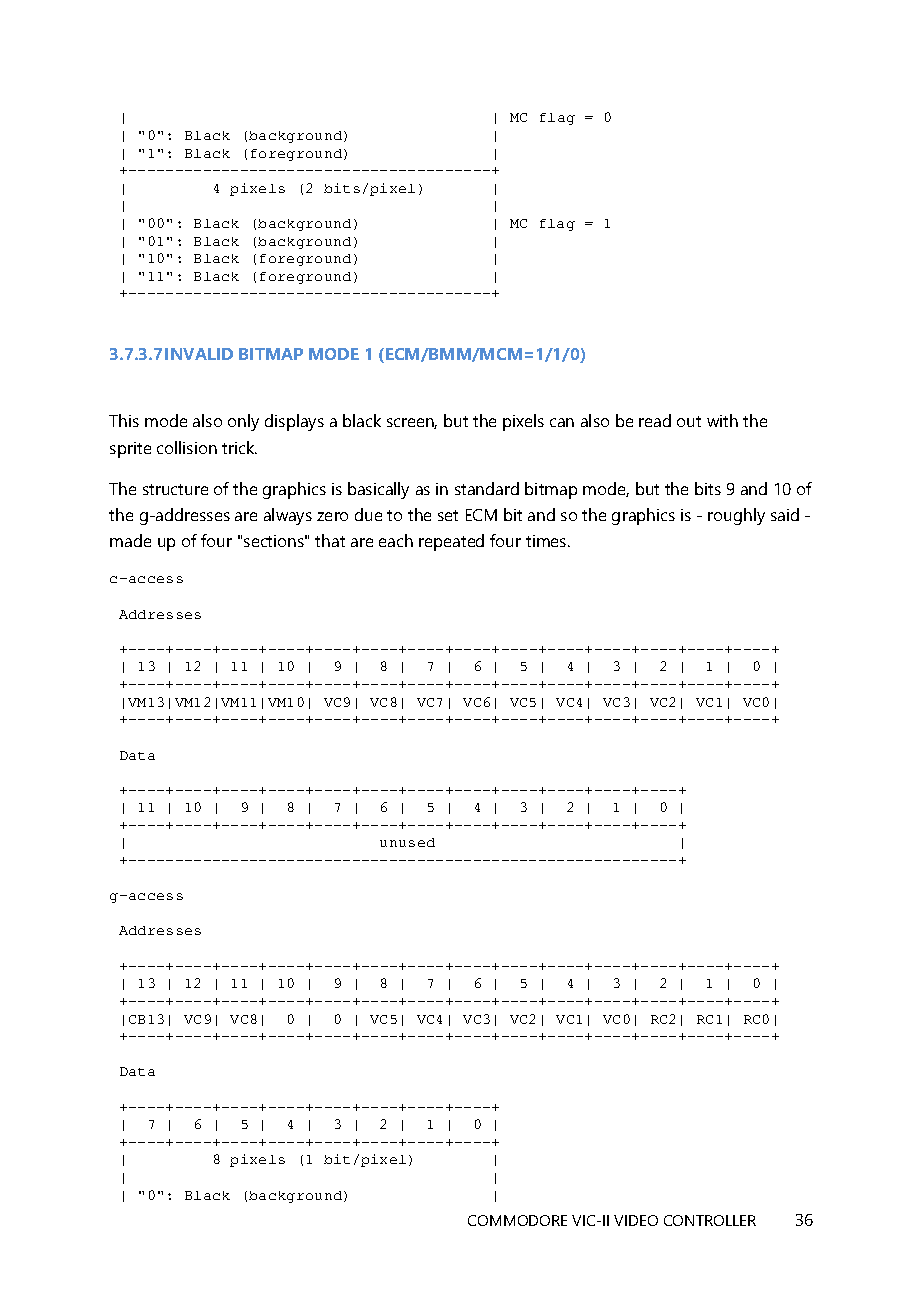  Describe the element at coordinates (451, 542) in the screenshot. I see `repeated` at that location.
